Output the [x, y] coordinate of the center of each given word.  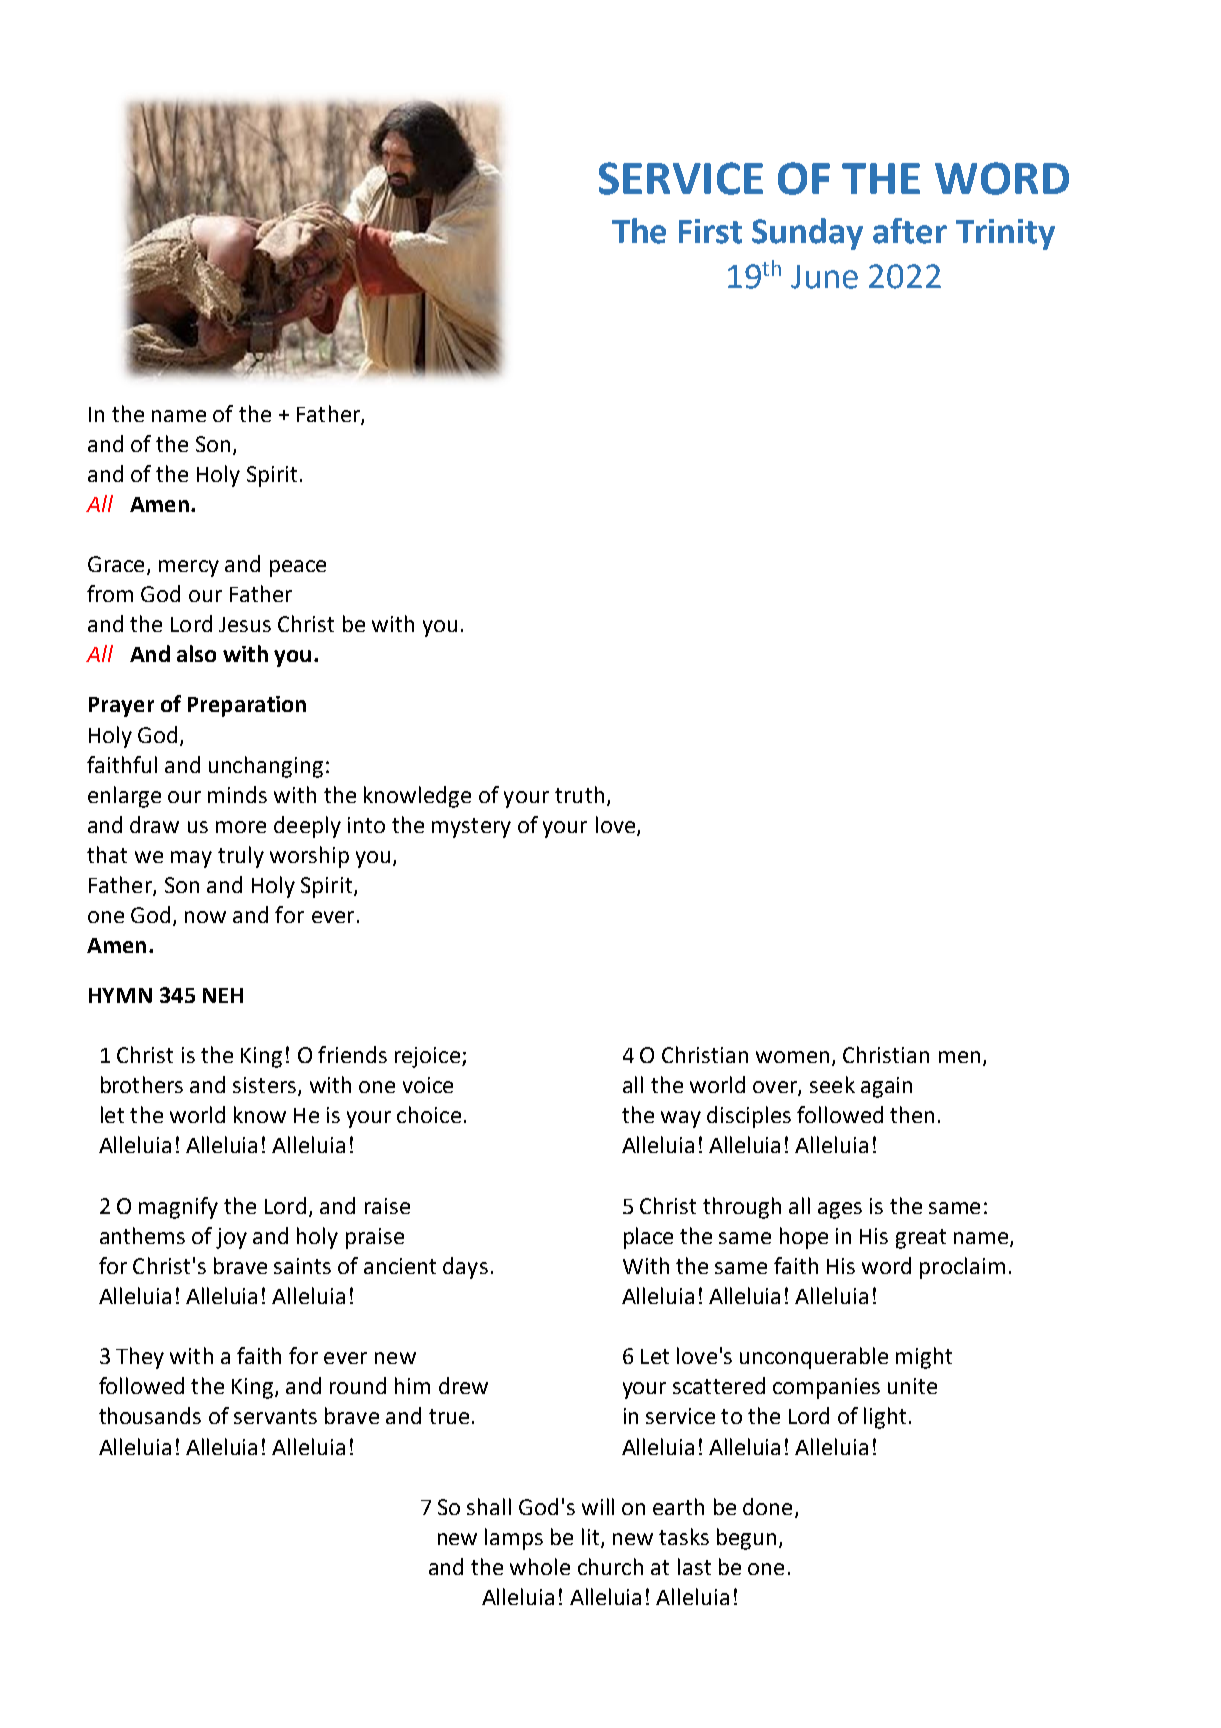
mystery [471, 828]
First [710, 231]
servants [275, 1416]
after [910, 231]
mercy [189, 568]
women [792, 1057]
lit [592, 1537]
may [191, 859]
